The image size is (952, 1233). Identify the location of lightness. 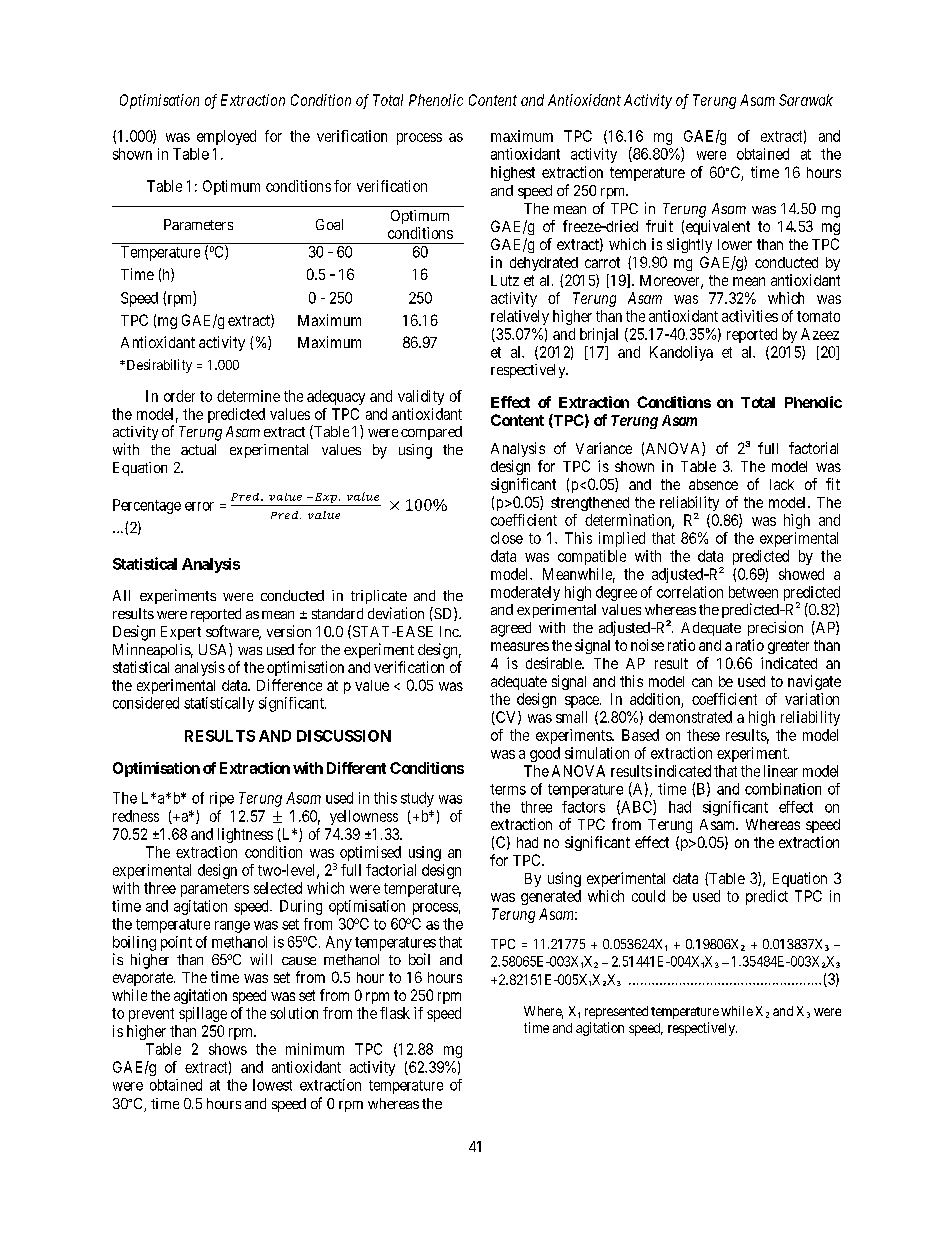
(245, 835).
